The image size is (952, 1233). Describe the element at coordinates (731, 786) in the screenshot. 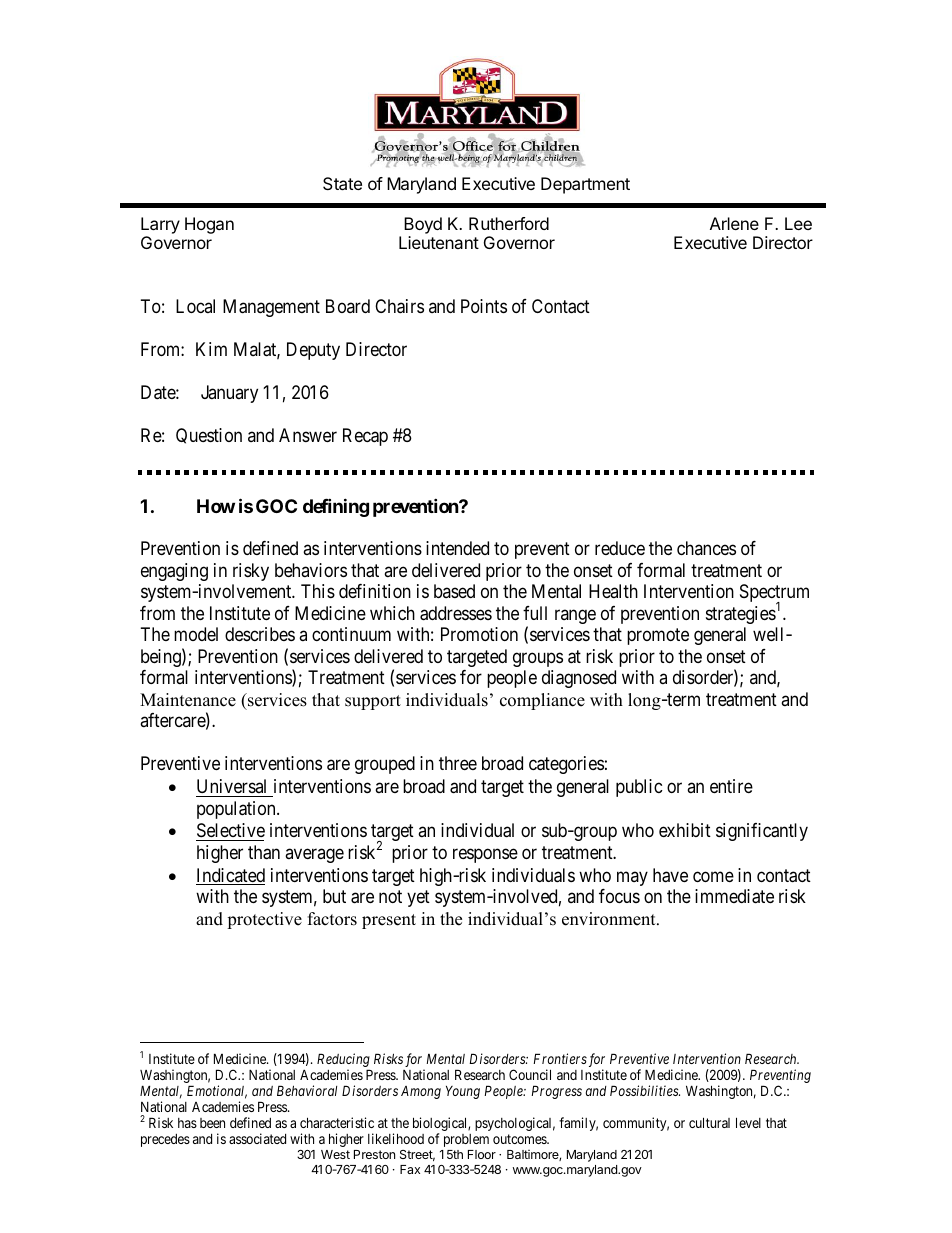

I see `entire` at that location.
